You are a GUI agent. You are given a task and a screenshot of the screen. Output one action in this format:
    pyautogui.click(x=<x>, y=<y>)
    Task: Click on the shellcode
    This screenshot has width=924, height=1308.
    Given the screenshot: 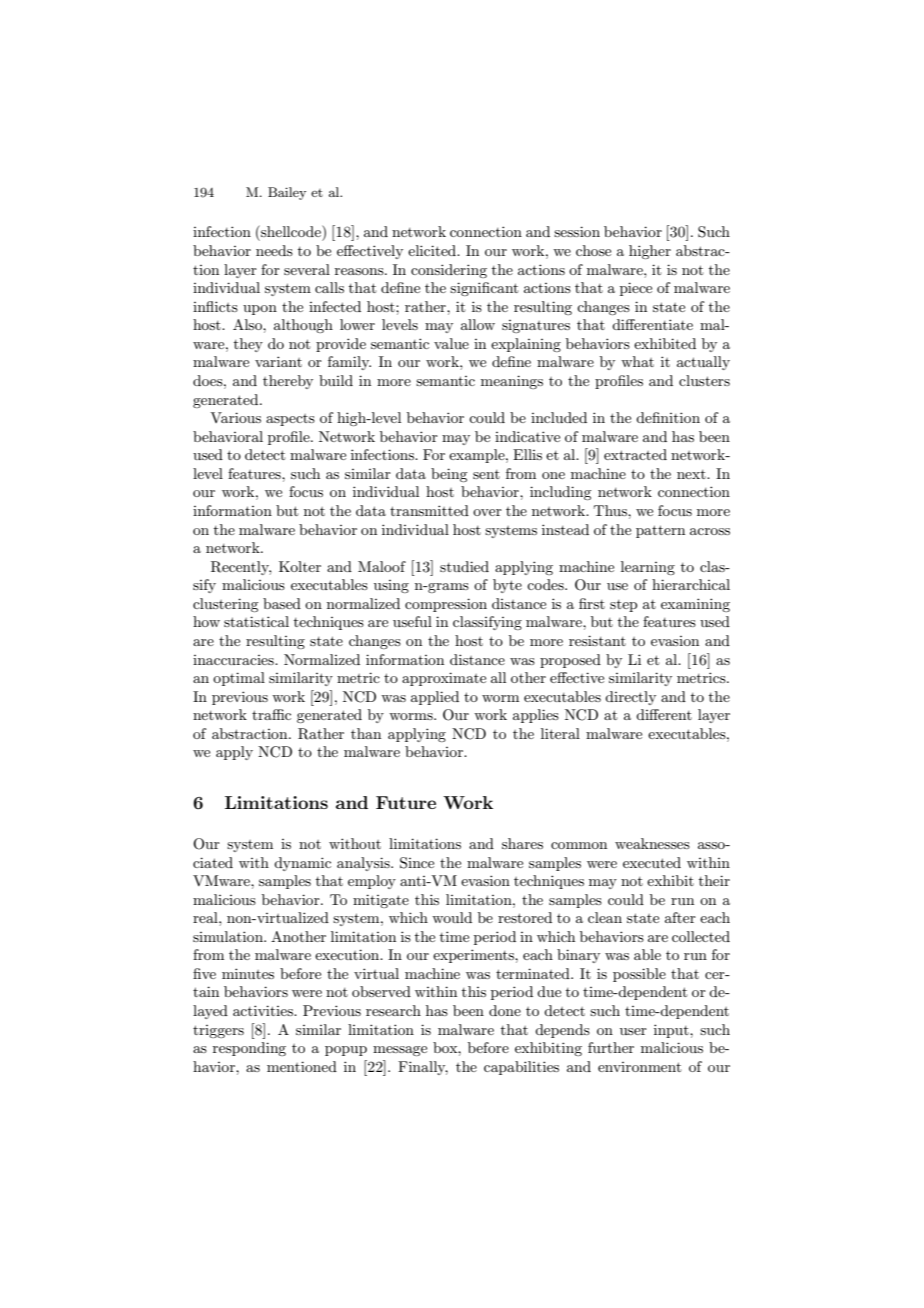 What is the action you would take?
    pyautogui.click(x=291, y=231)
